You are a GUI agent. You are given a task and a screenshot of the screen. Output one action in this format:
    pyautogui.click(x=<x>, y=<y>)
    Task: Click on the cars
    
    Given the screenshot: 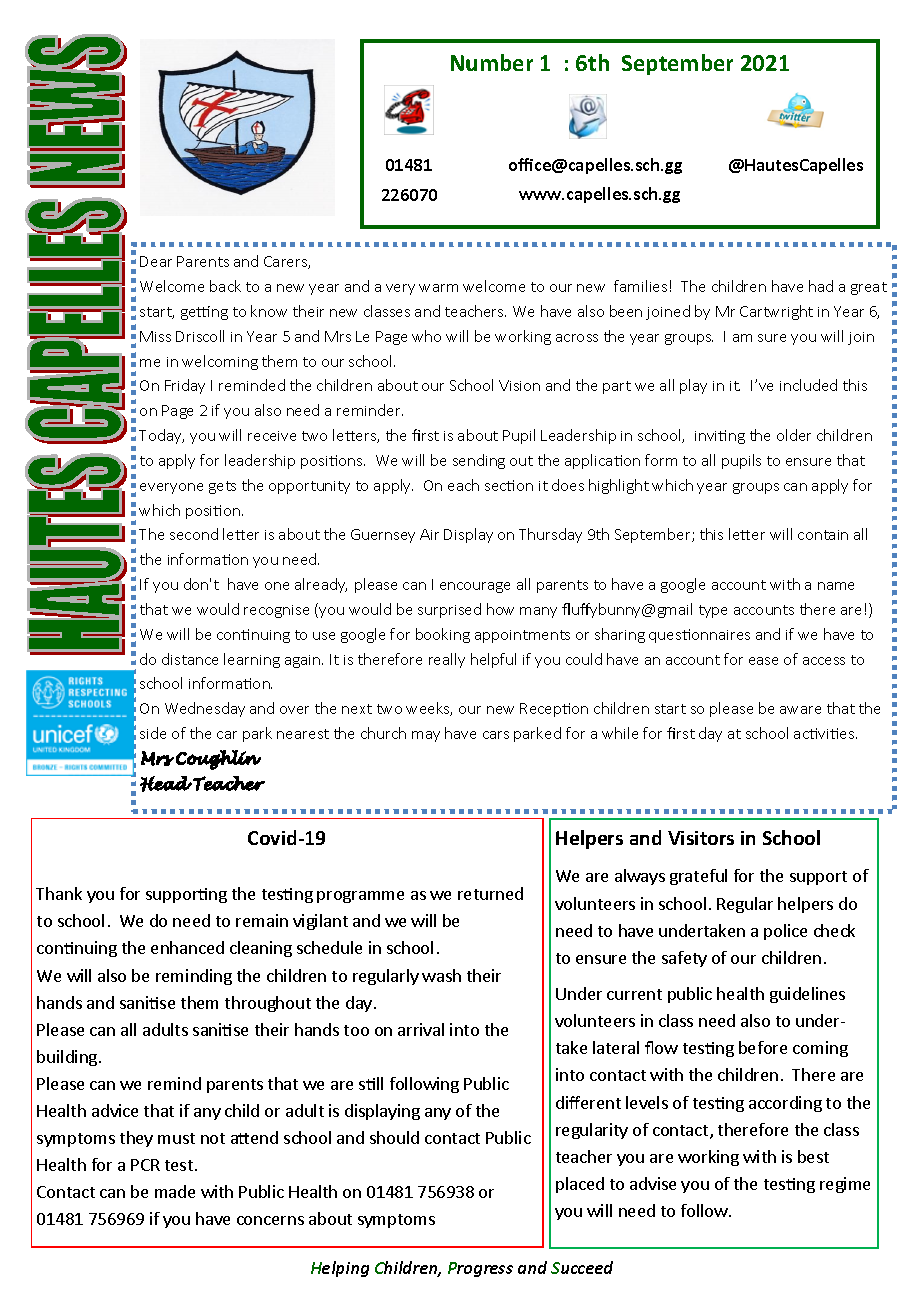 What is the action you would take?
    pyautogui.click(x=496, y=735)
